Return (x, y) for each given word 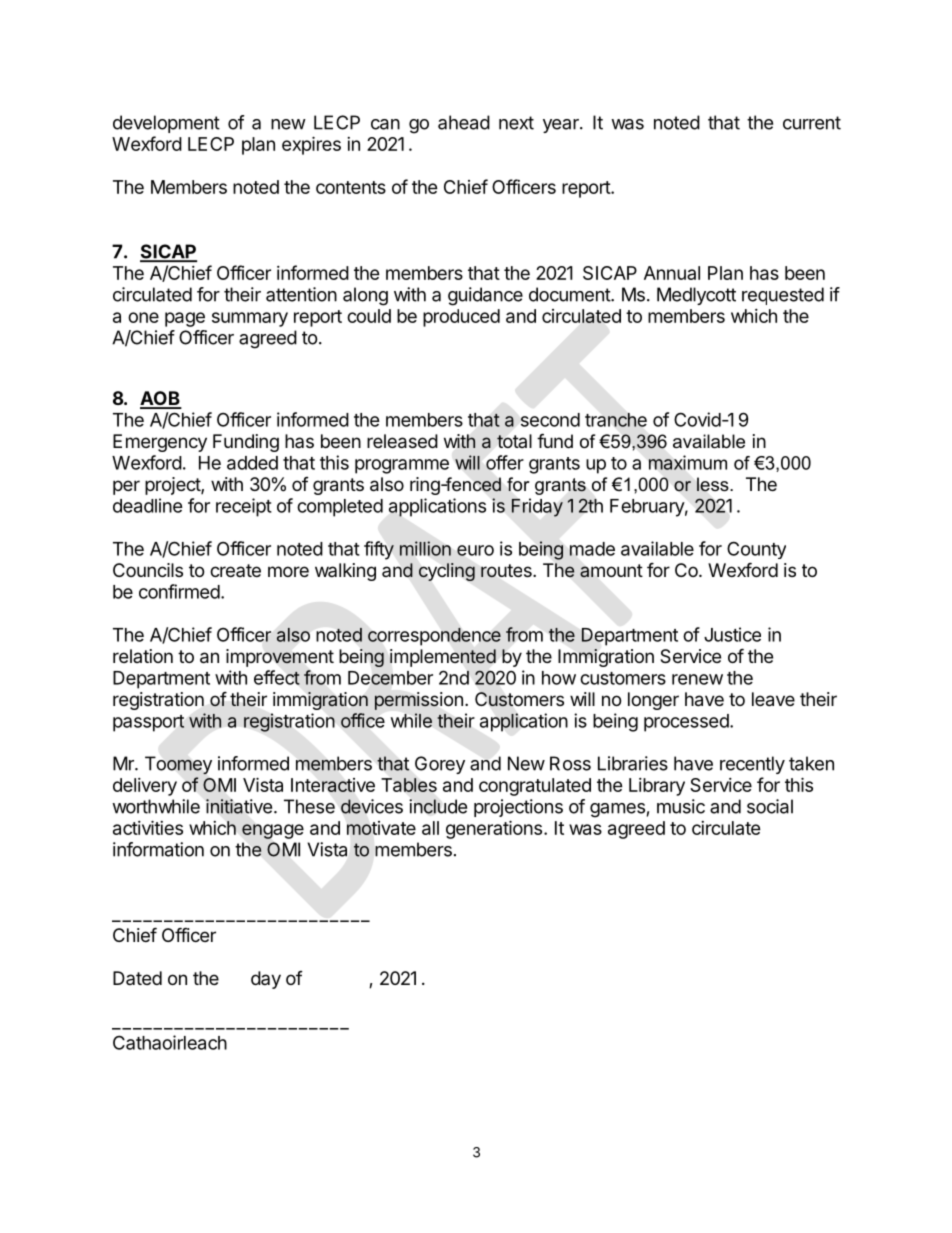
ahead (464, 122)
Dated (137, 978)
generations (494, 829)
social (770, 806)
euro (475, 550)
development (166, 124)
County (756, 550)
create (235, 570)
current (812, 123)
